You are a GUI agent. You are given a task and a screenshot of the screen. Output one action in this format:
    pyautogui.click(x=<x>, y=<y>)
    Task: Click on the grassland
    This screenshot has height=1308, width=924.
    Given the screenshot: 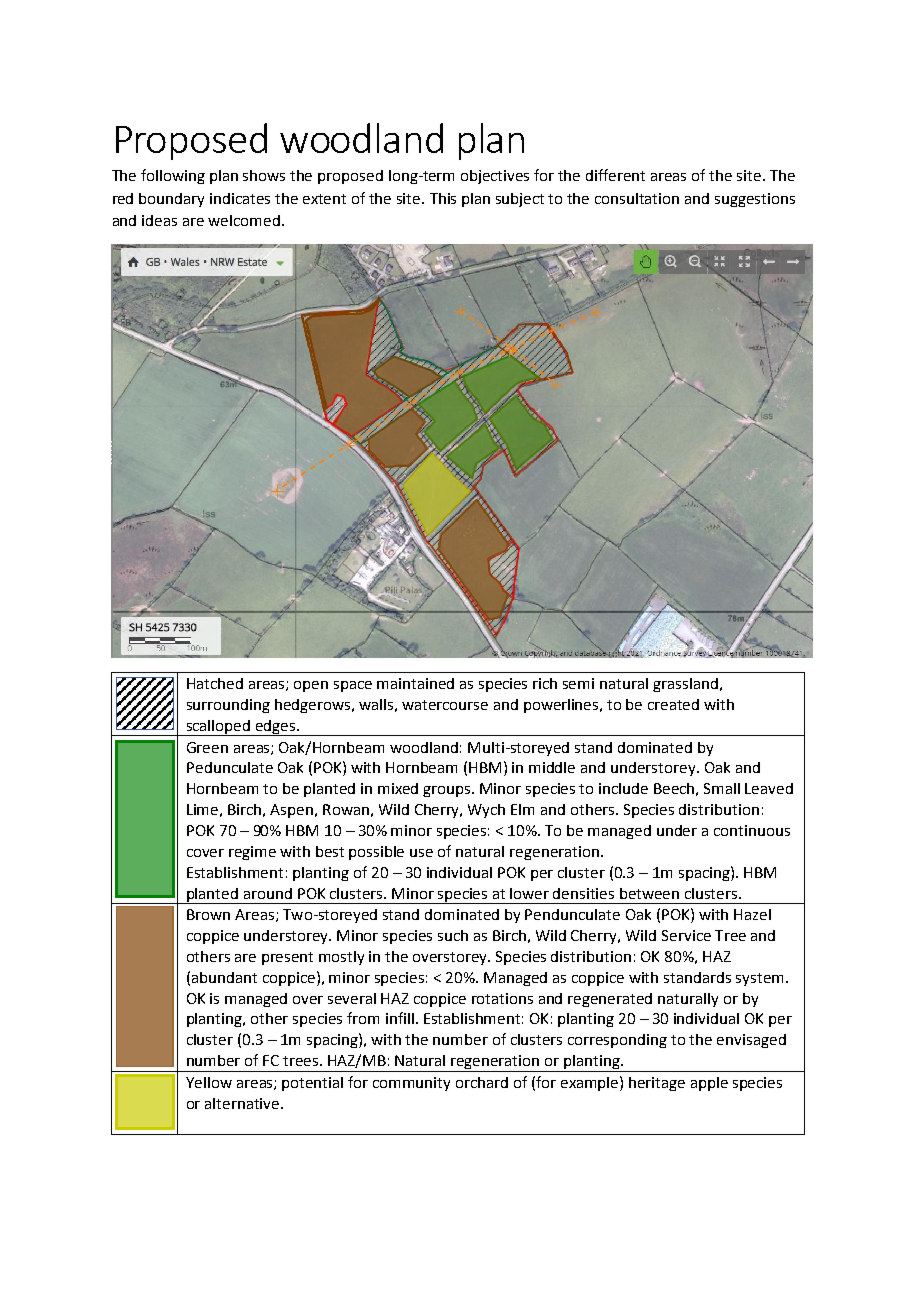 What is the action you would take?
    pyautogui.click(x=685, y=685)
